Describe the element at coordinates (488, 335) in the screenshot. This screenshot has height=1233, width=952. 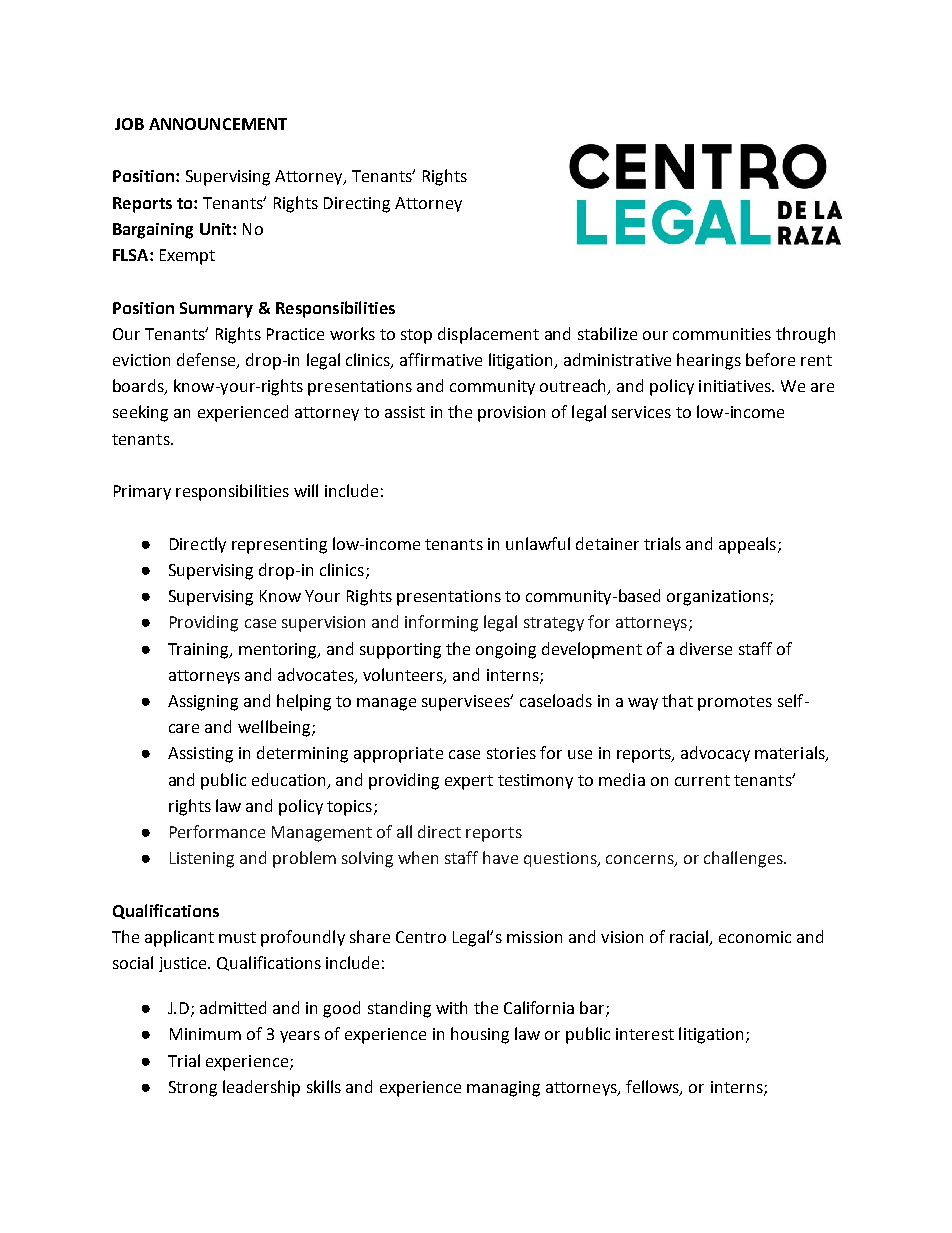
I see `displacement` at that location.
